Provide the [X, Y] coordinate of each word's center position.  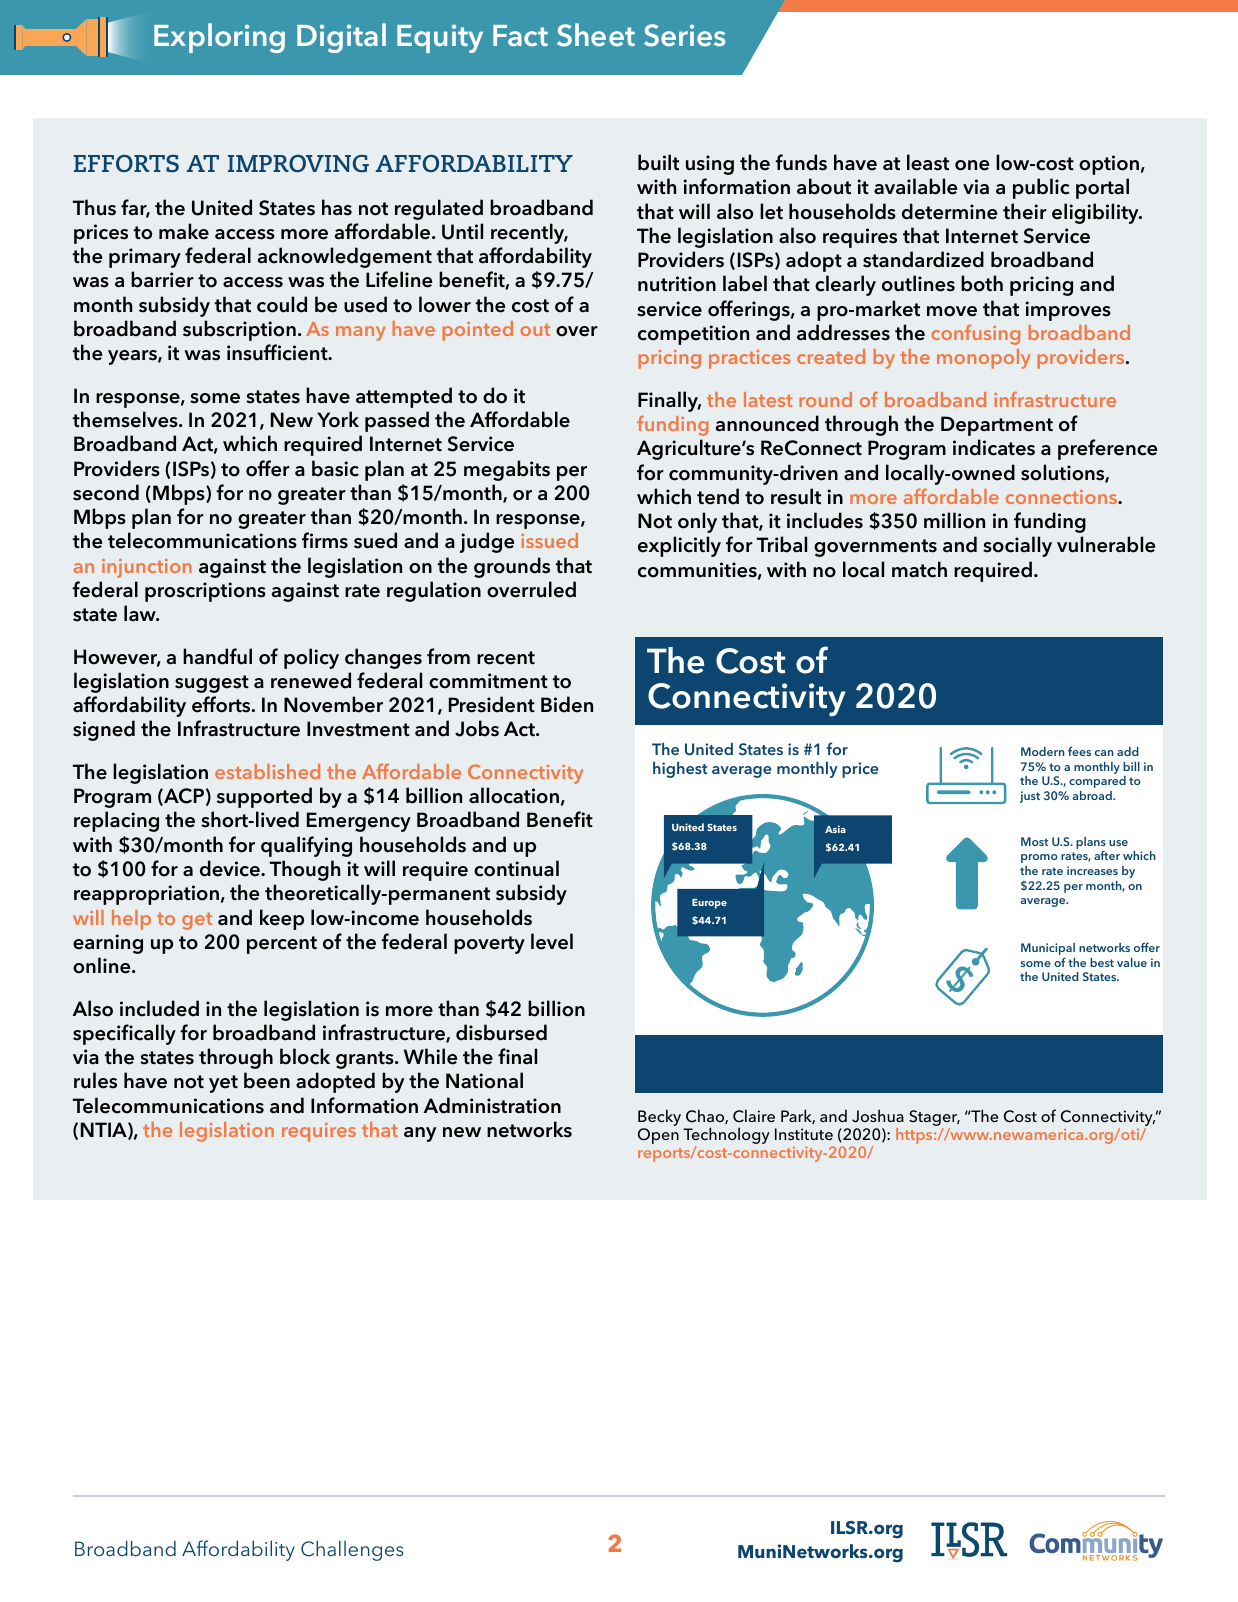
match [919, 569]
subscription [239, 330]
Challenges [352, 1550]
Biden [567, 704]
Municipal [1048, 950]
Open [658, 1136]
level [552, 941]
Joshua [878, 1116]
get [197, 921]
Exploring [219, 38]
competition [693, 335]
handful [217, 656]
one [972, 165]
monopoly [984, 359]
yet [223, 1084]
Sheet [596, 35]
